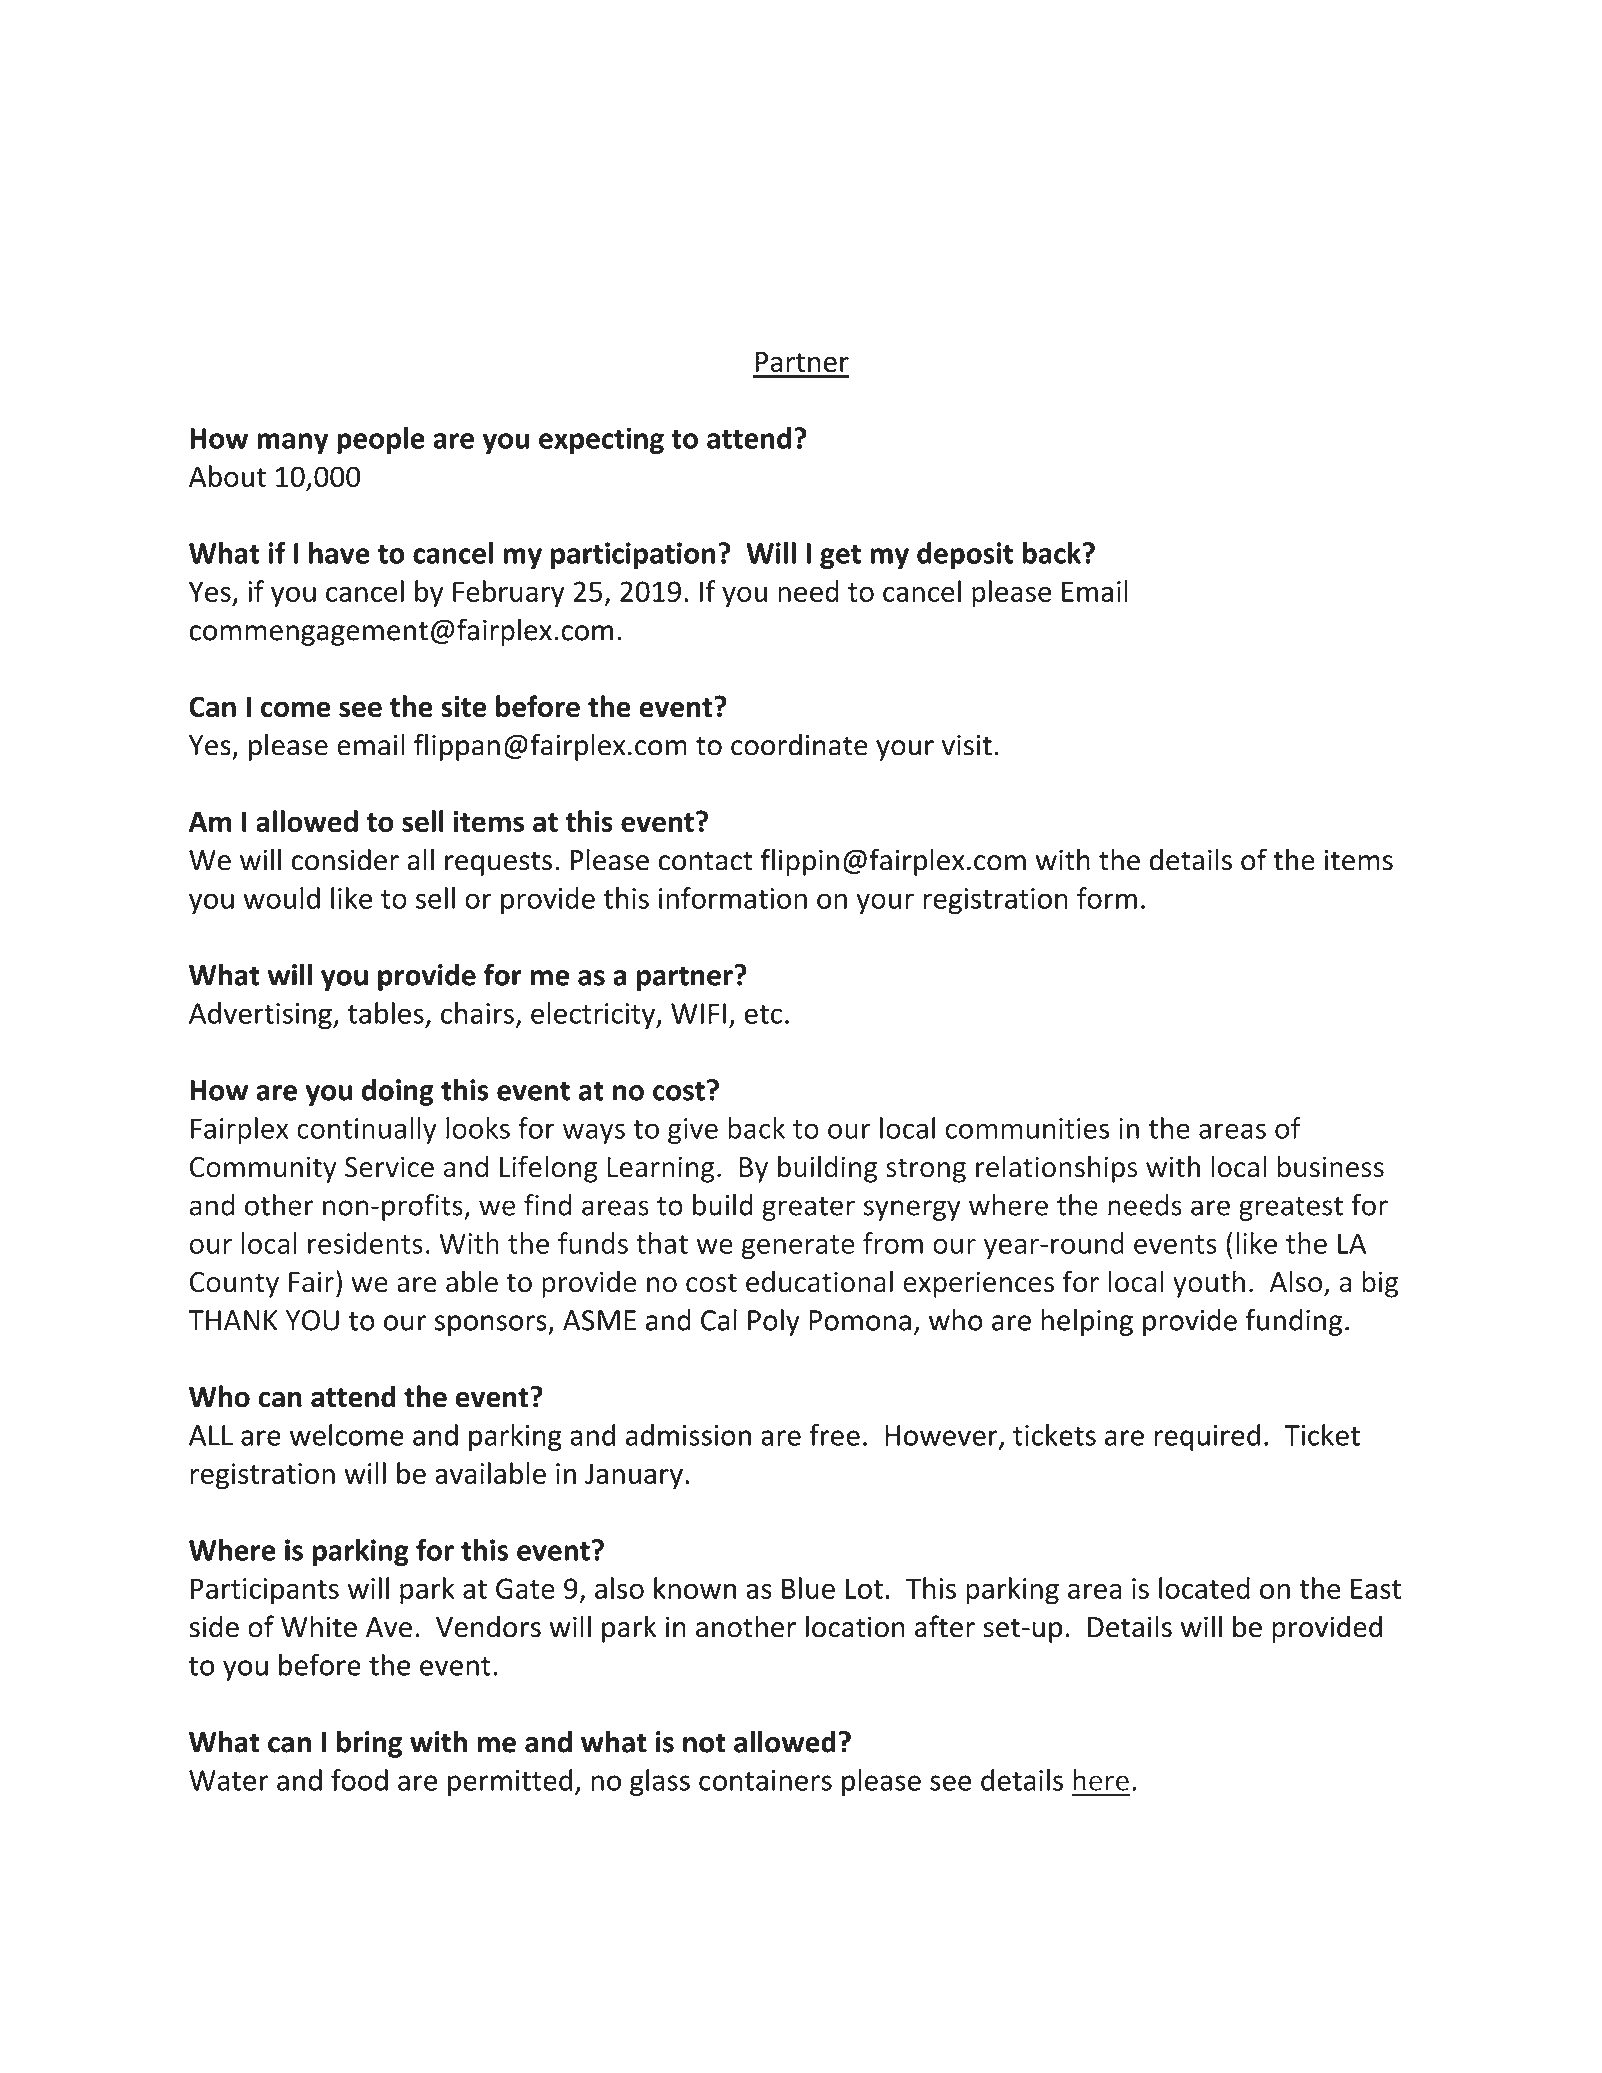 This page has width=1602, height=2073. What do you see at coordinates (693, 1131) in the page?
I see `give` at bounding box center [693, 1131].
